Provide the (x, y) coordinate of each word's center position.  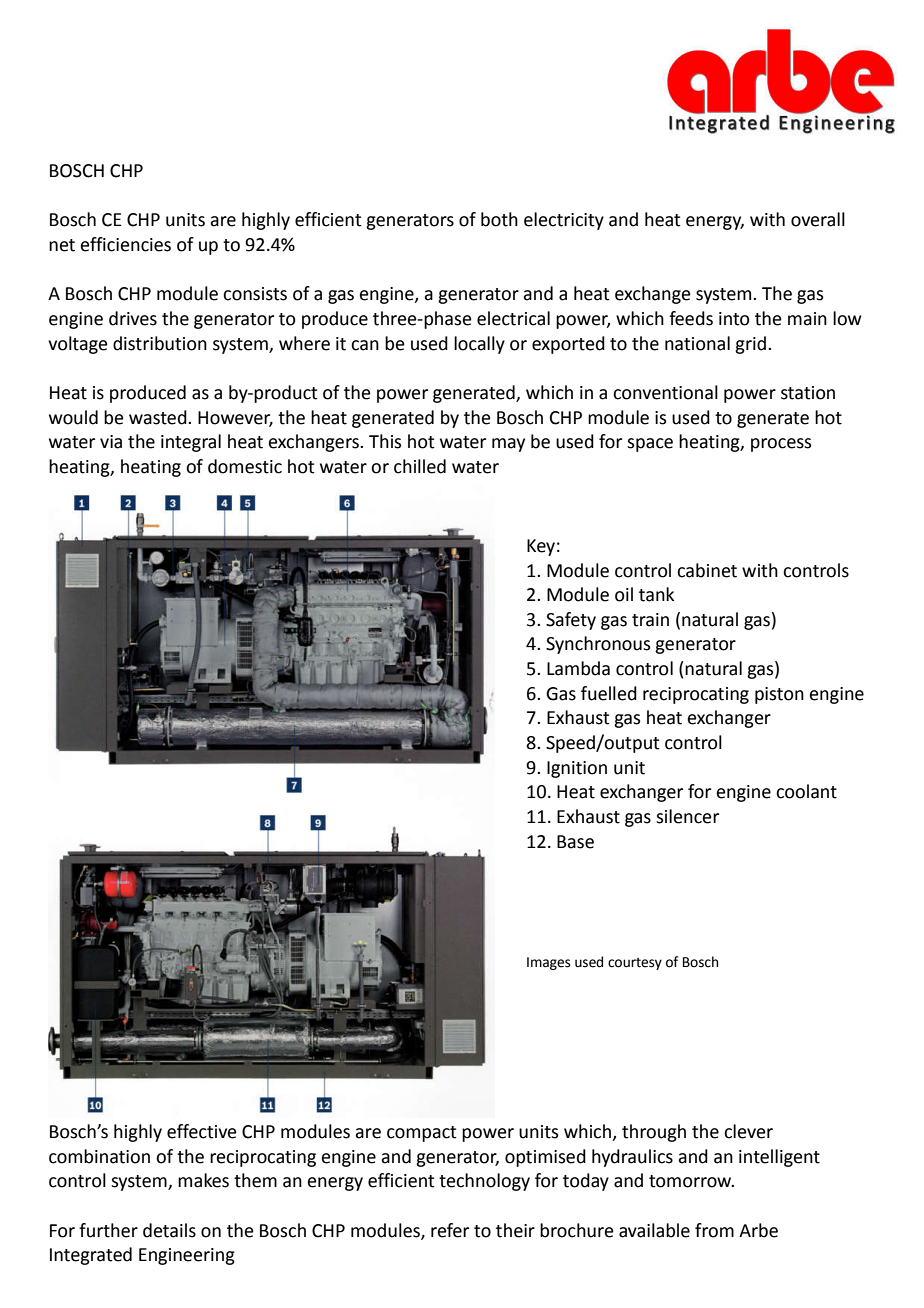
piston (779, 695)
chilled (420, 466)
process (781, 445)
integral (191, 443)
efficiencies (126, 244)
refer (450, 1230)
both (499, 219)
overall (818, 219)
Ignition (577, 769)
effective (202, 1131)
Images (548, 963)
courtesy (635, 964)
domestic (245, 466)
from (714, 1230)
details (169, 1230)
